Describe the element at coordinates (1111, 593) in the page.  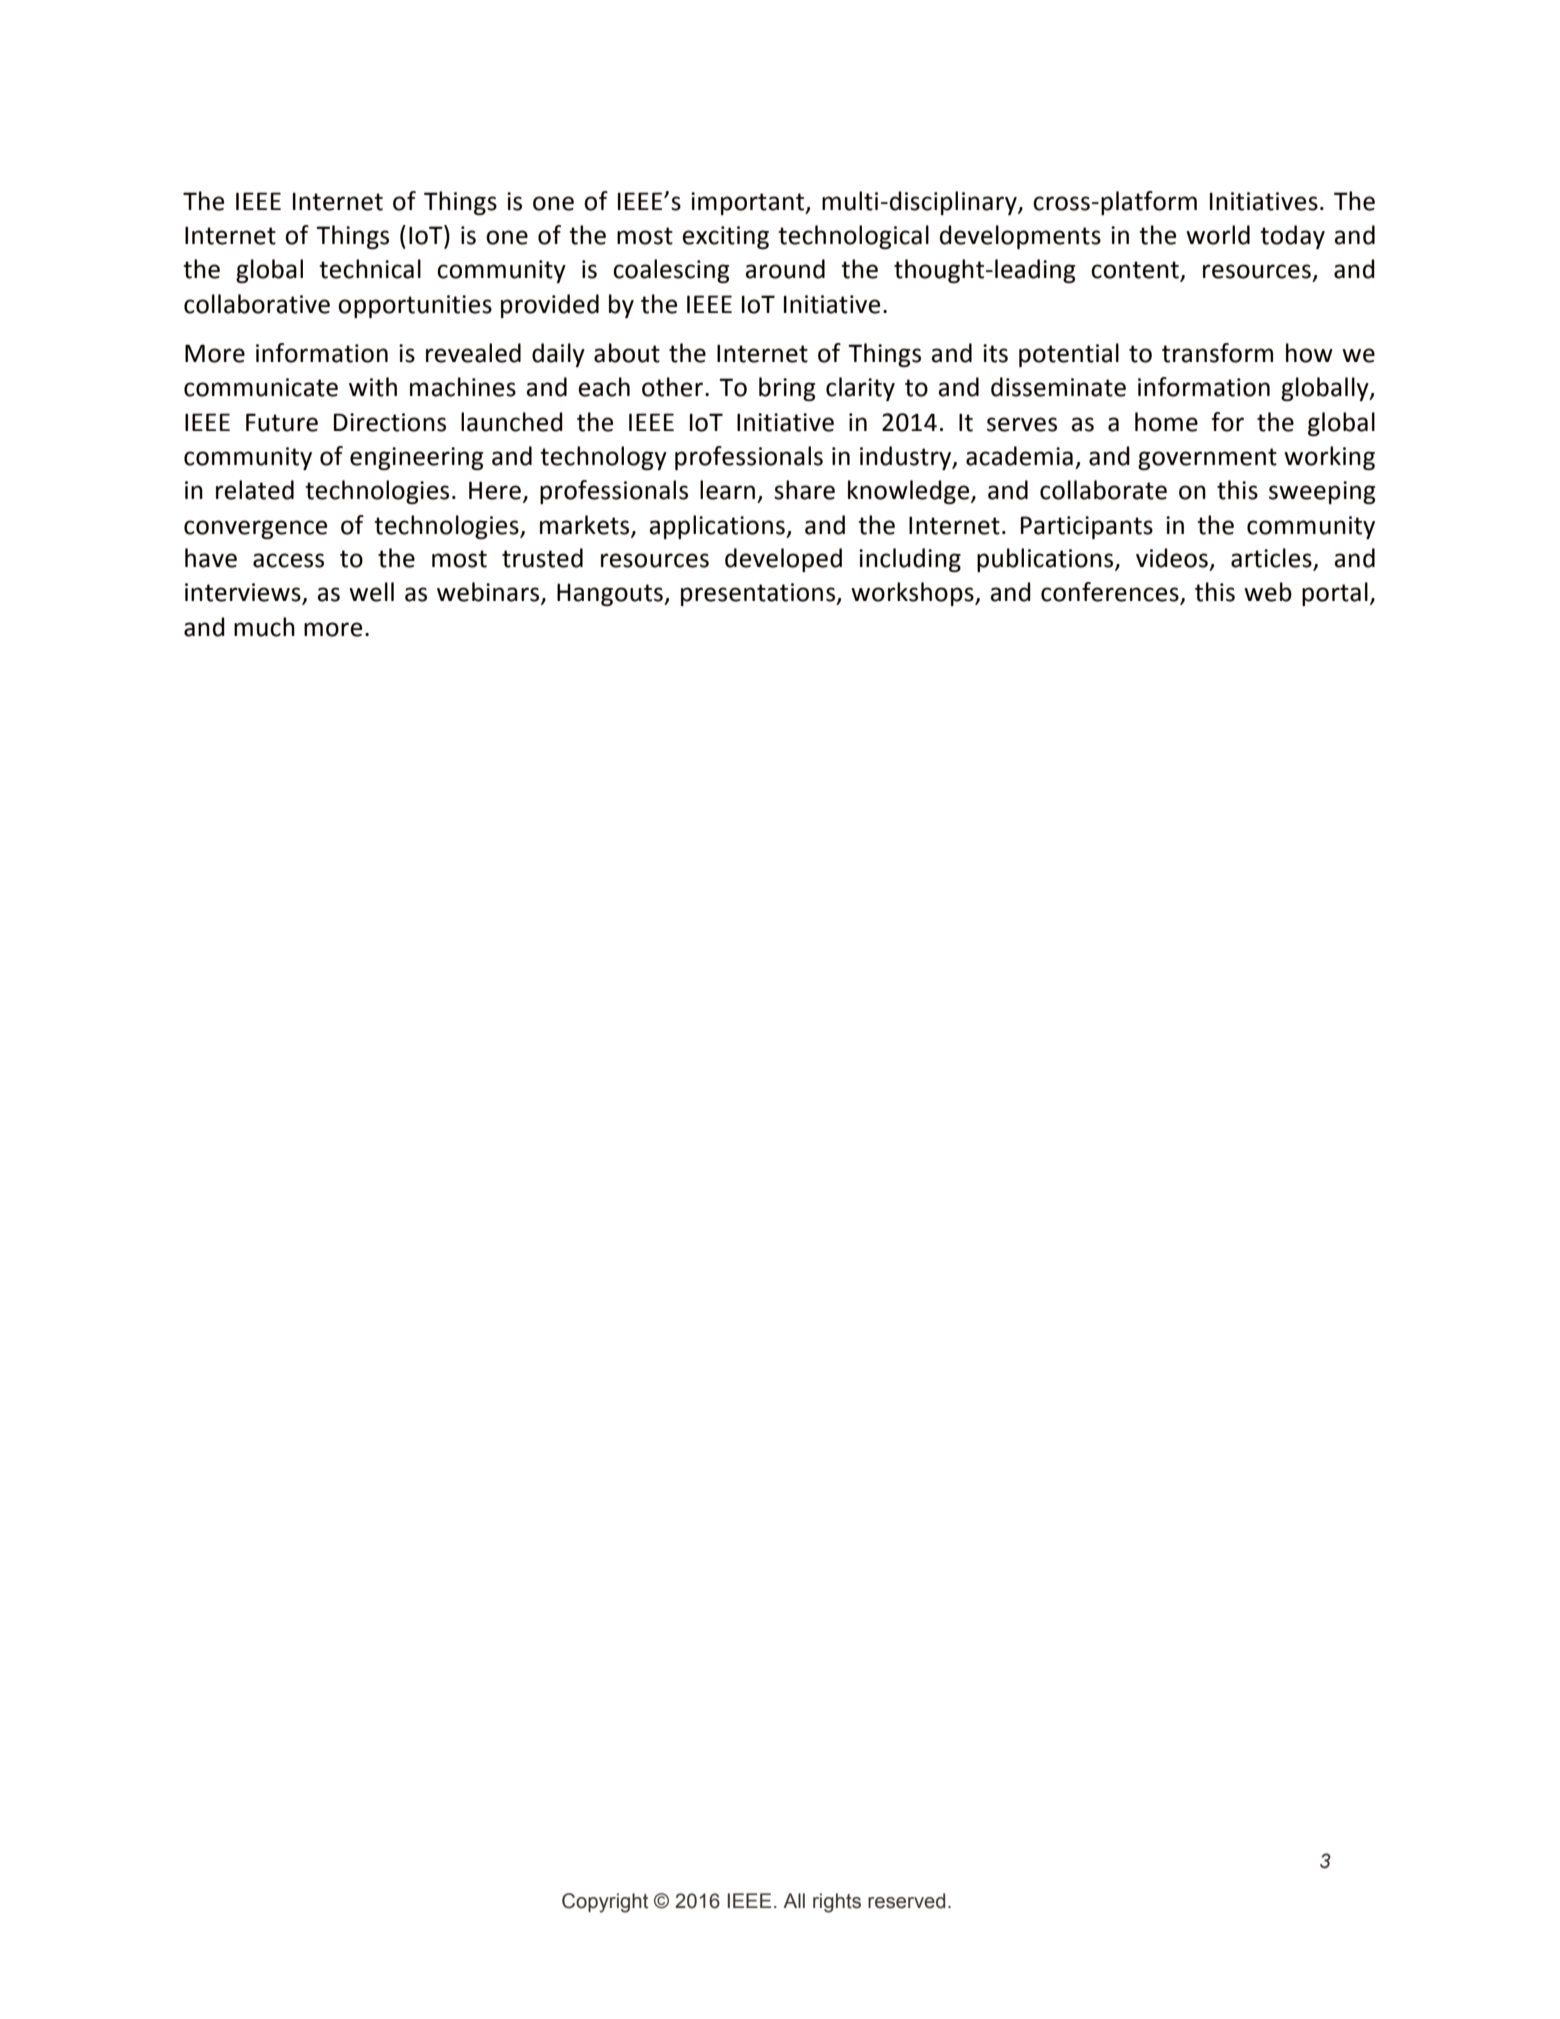
I see `conferences` at that location.
